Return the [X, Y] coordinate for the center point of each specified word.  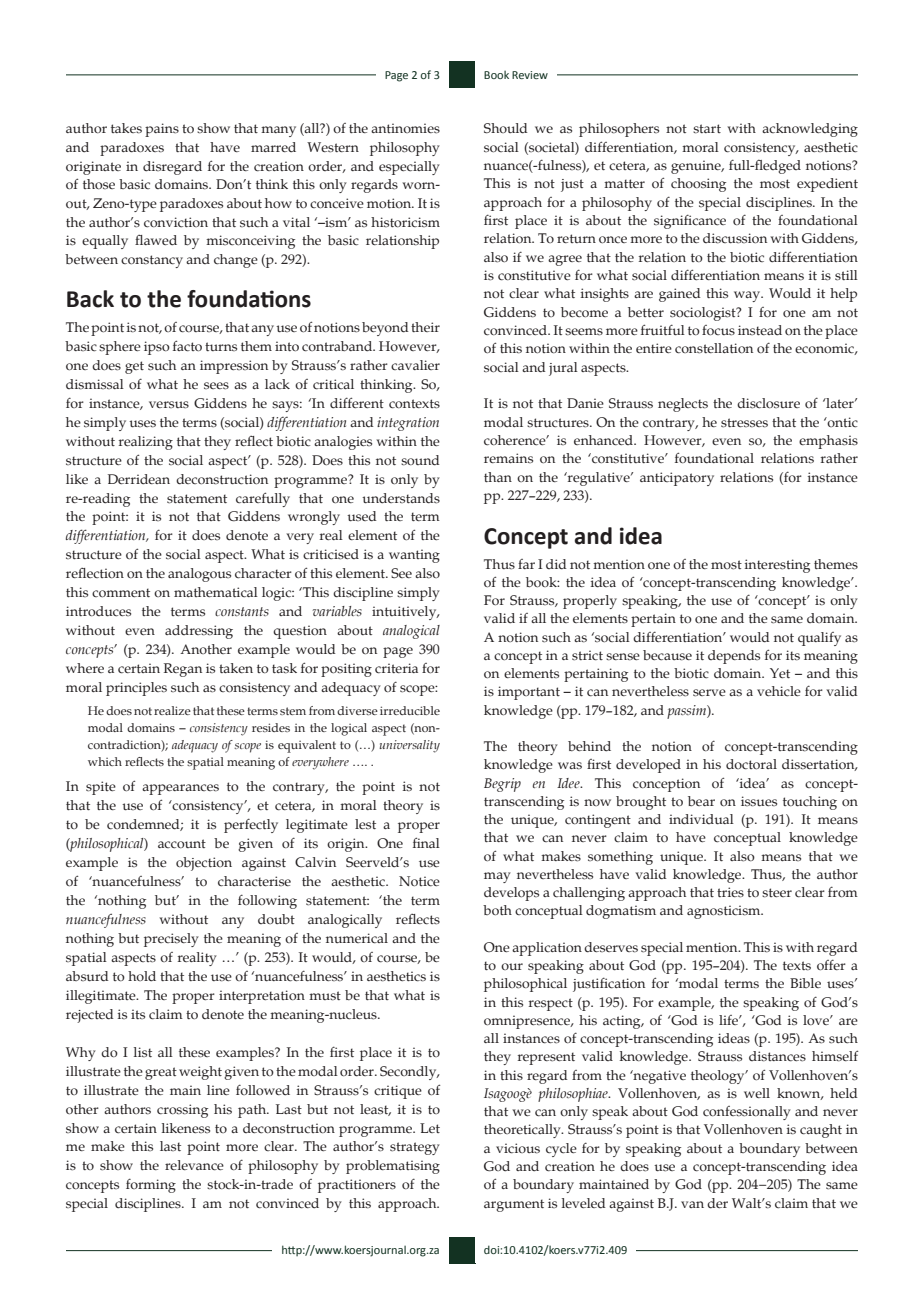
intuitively [405, 613]
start [707, 129]
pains [162, 130]
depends [734, 657]
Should [506, 128]
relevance [194, 1165]
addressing [199, 632]
